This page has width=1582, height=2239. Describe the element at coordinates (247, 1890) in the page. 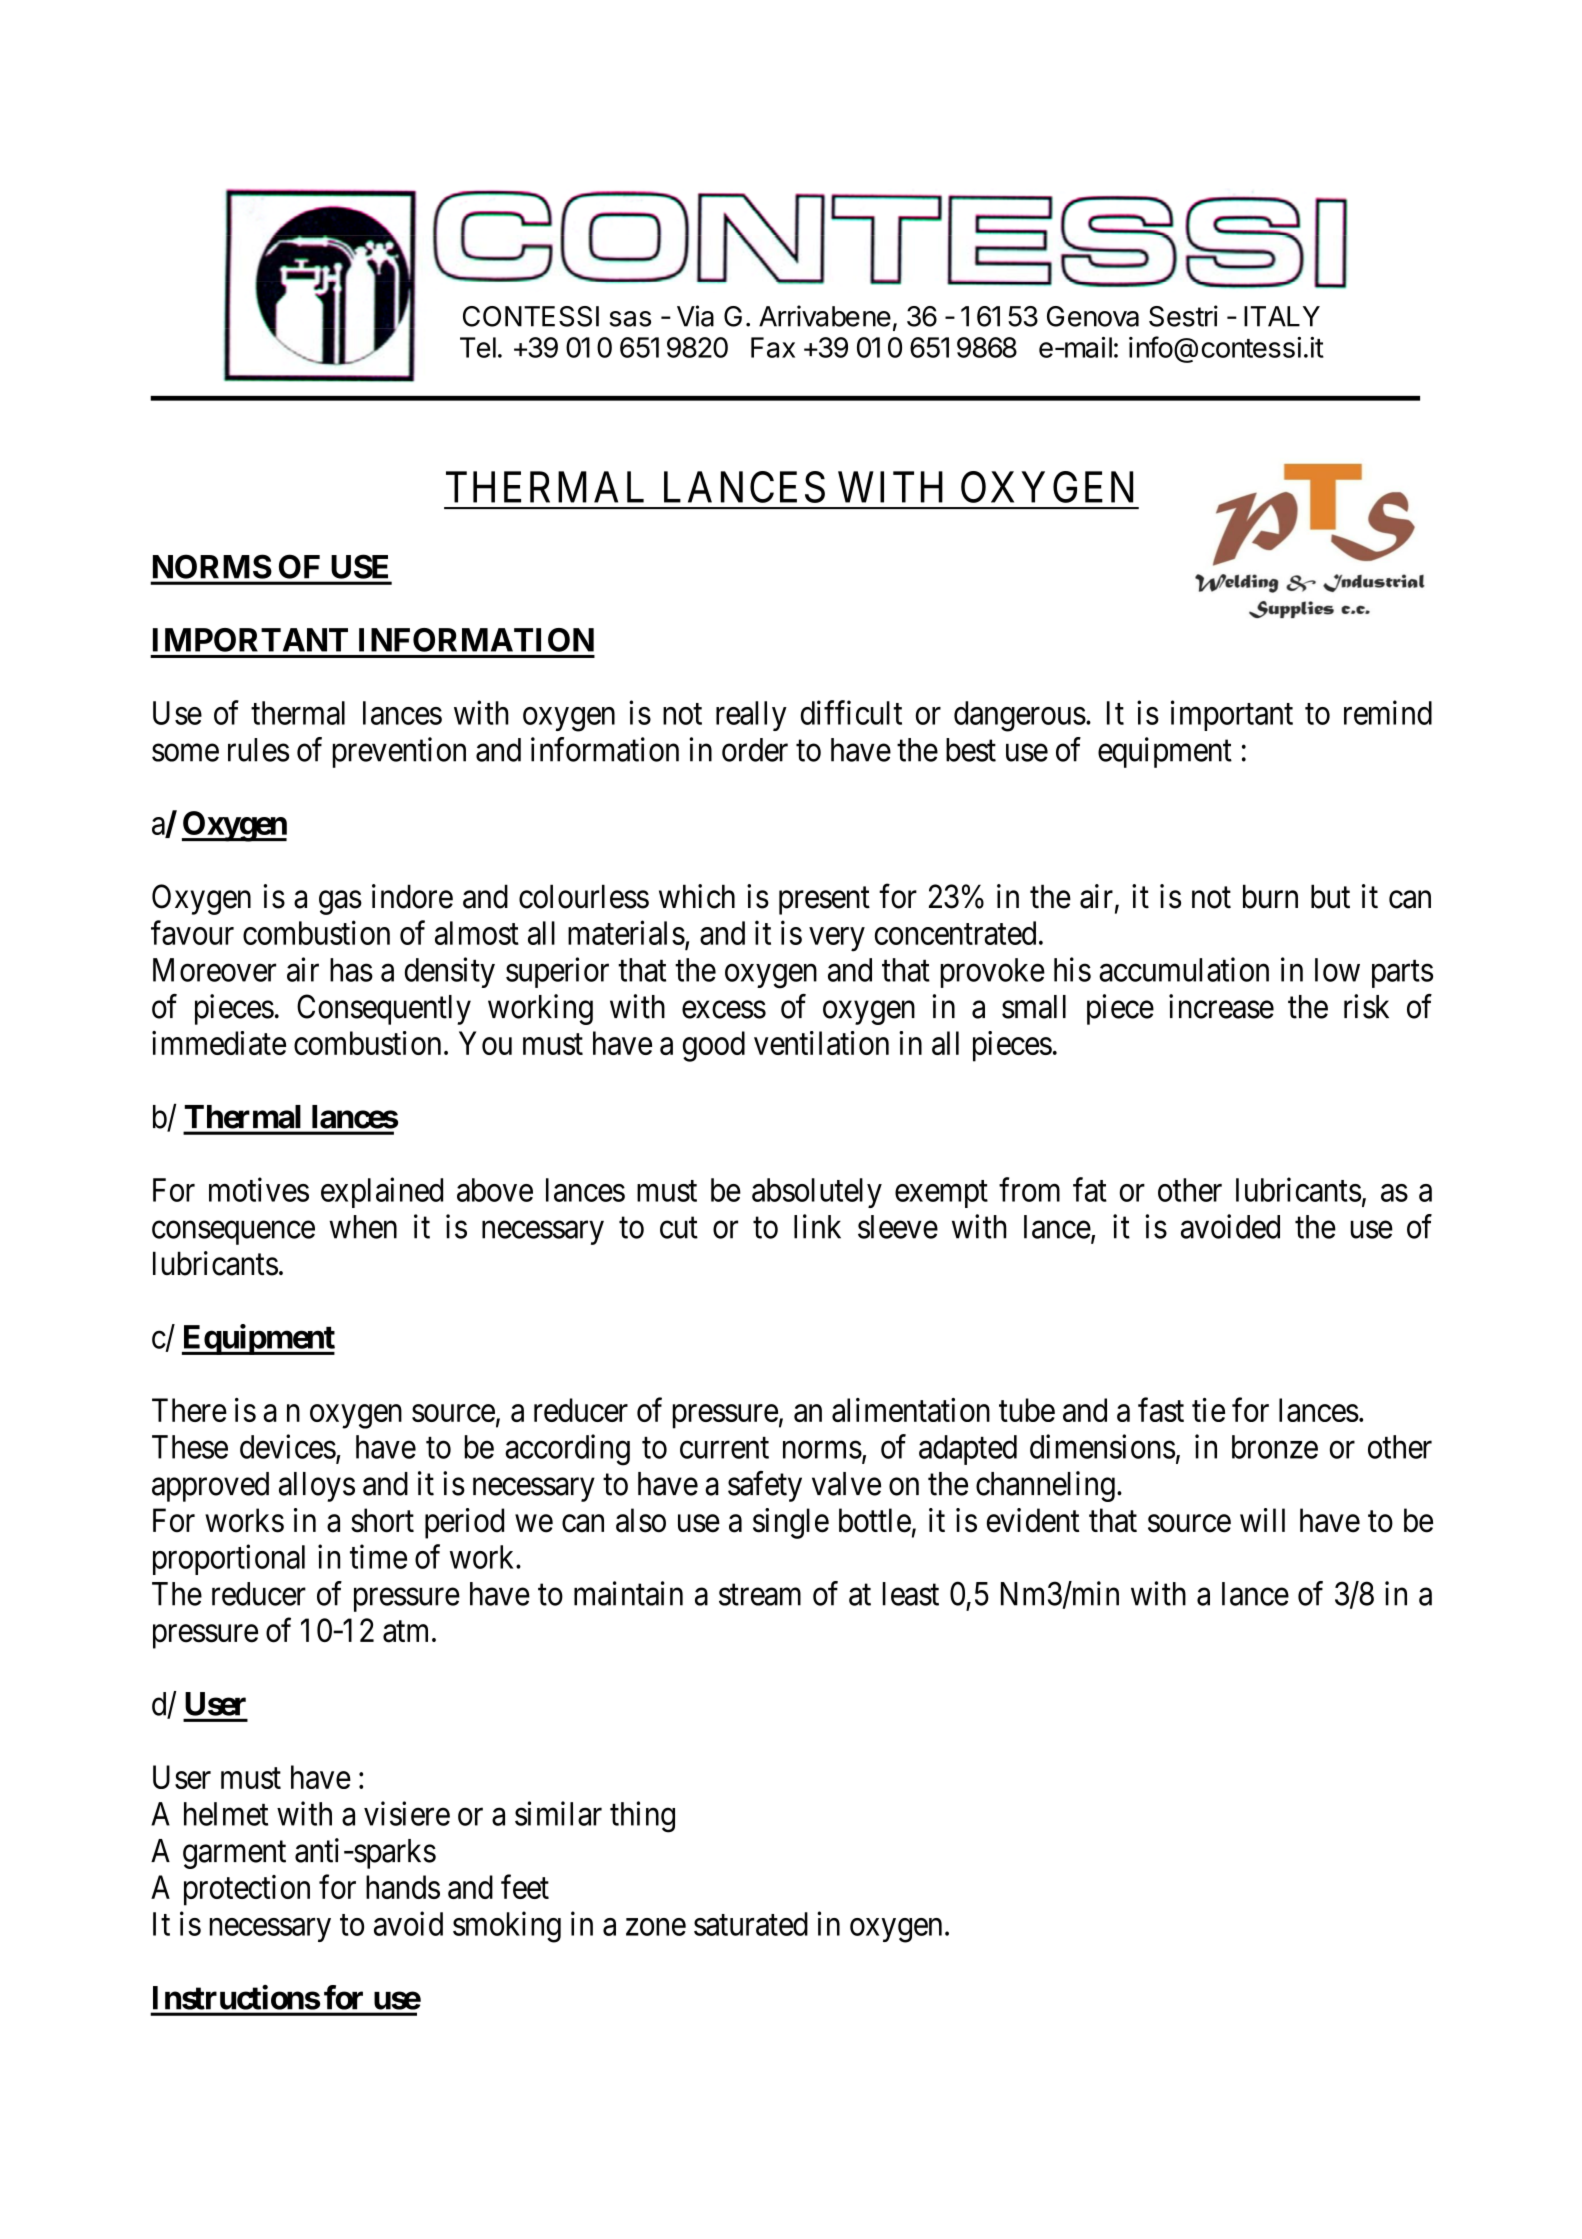

I see `protection` at that location.
